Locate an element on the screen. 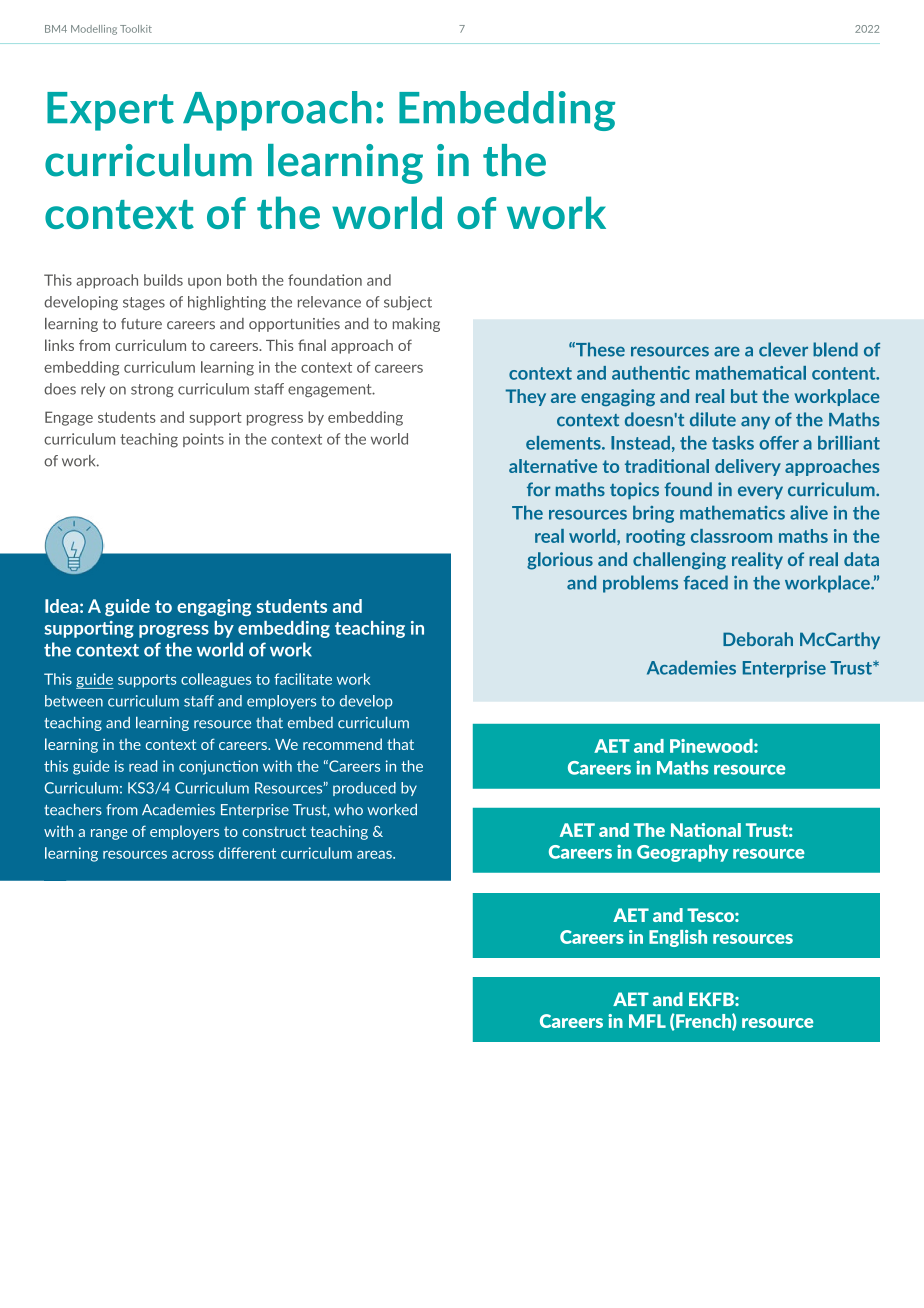  Toolkit is located at coordinates (136, 29).
